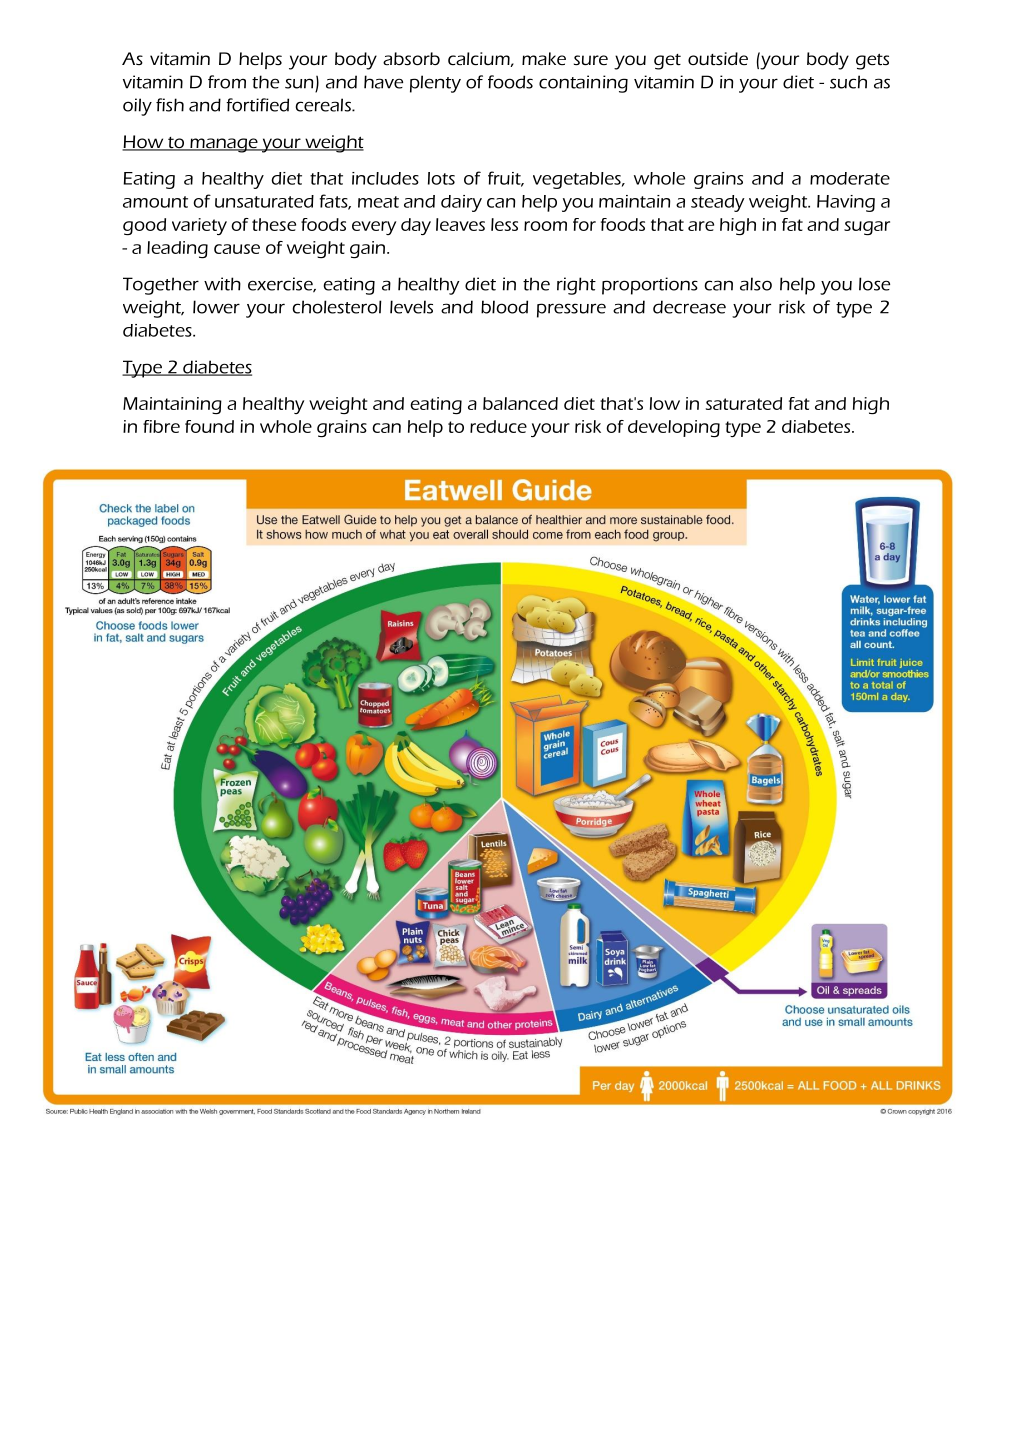 The height and width of the document is (1432, 1013). What do you see at coordinates (848, 82) in the document?
I see `such` at bounding box center [848, 82].
